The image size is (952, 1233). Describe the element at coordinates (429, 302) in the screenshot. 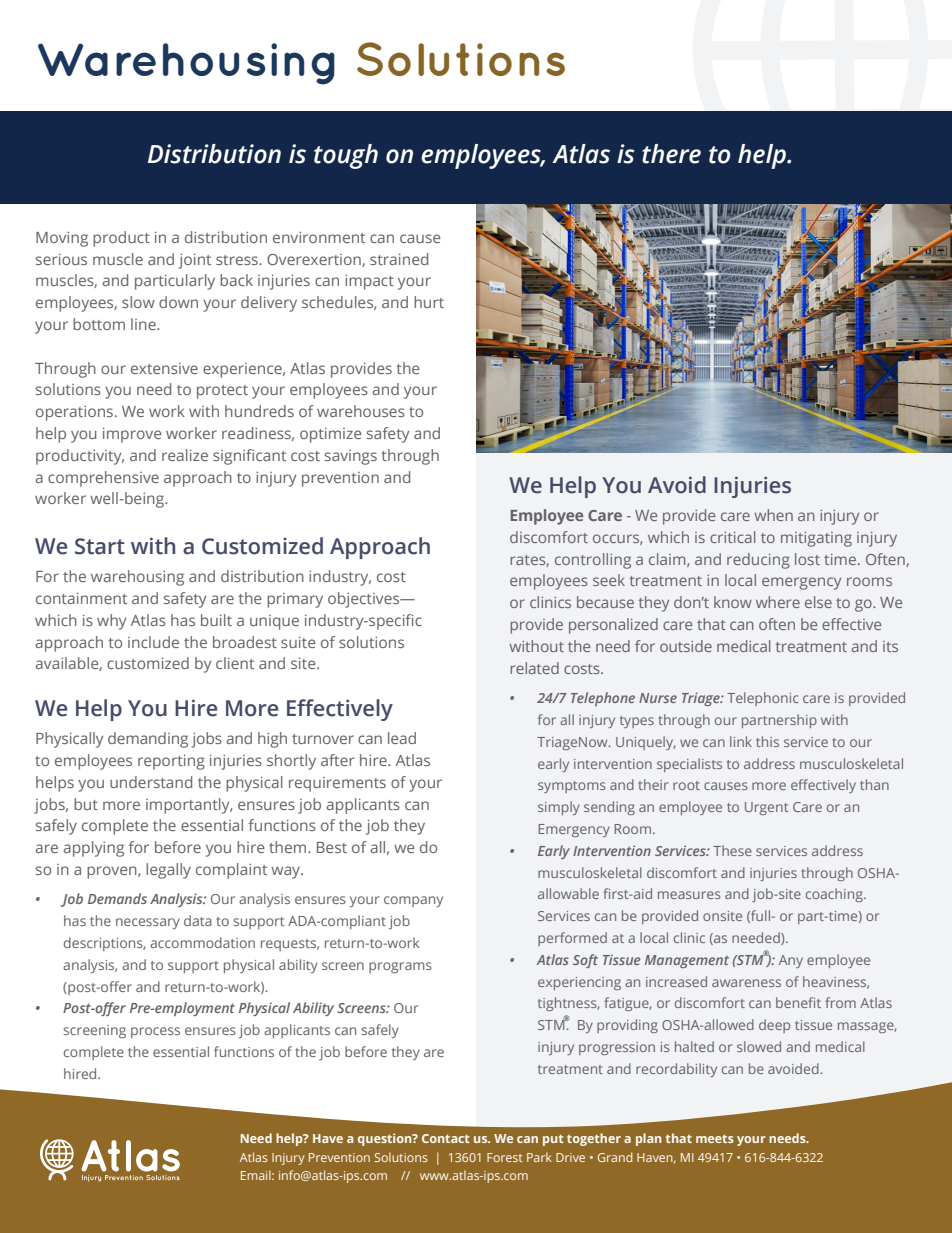

I see `hurt` at that location.
